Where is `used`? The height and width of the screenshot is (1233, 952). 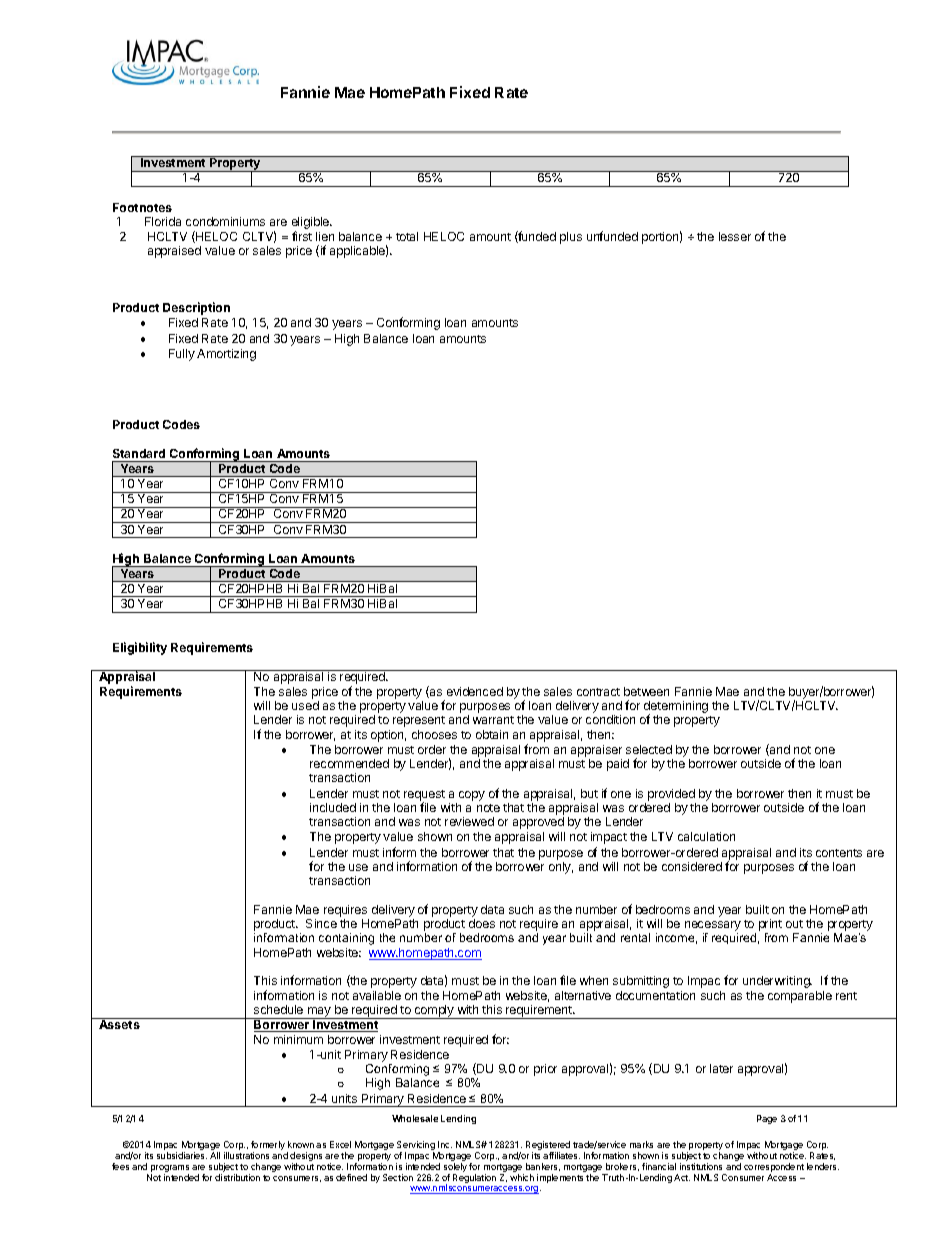
used is located at coordinates (305, 705).
